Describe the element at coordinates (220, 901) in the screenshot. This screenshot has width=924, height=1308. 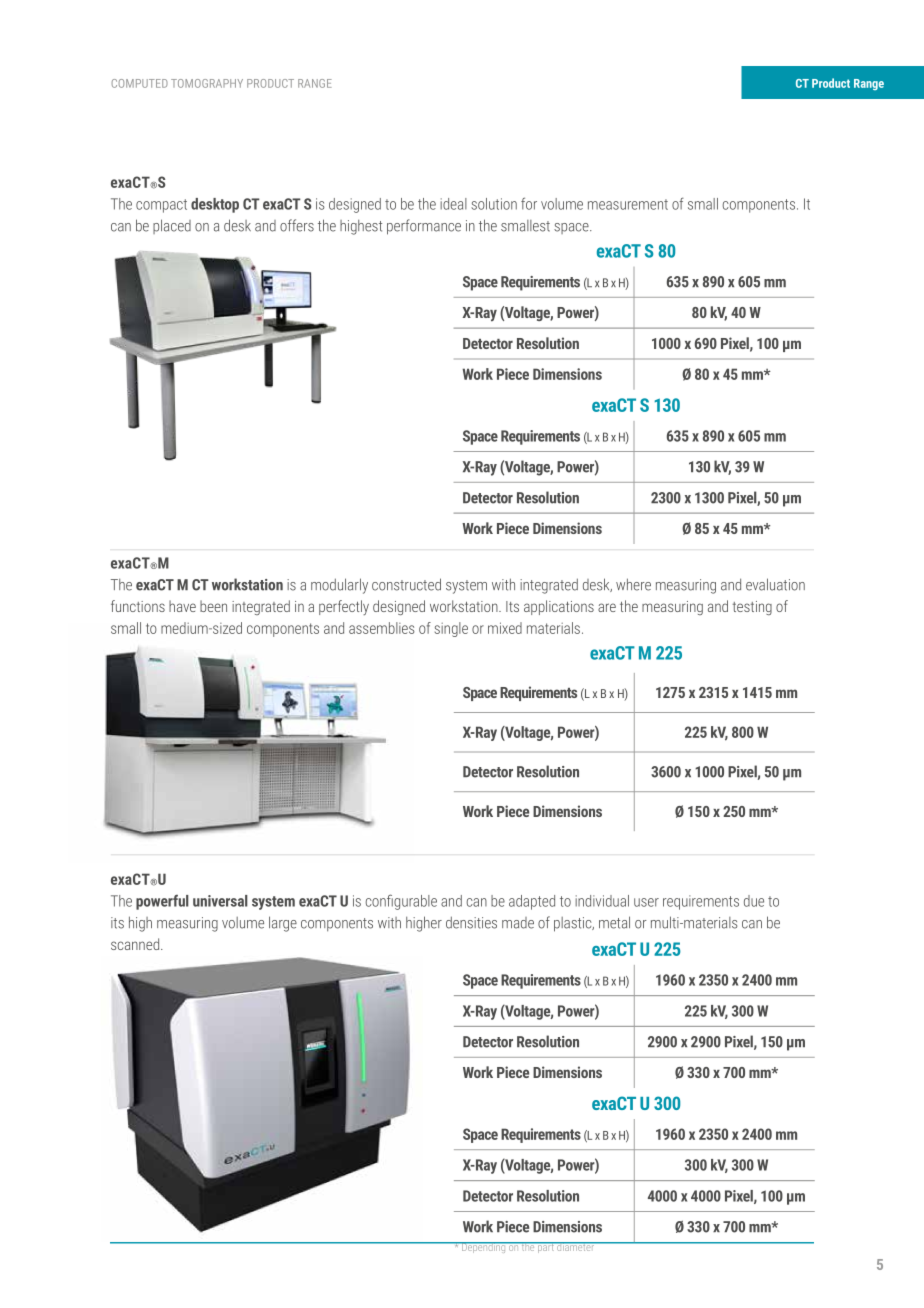
I see `universal` at that location.
